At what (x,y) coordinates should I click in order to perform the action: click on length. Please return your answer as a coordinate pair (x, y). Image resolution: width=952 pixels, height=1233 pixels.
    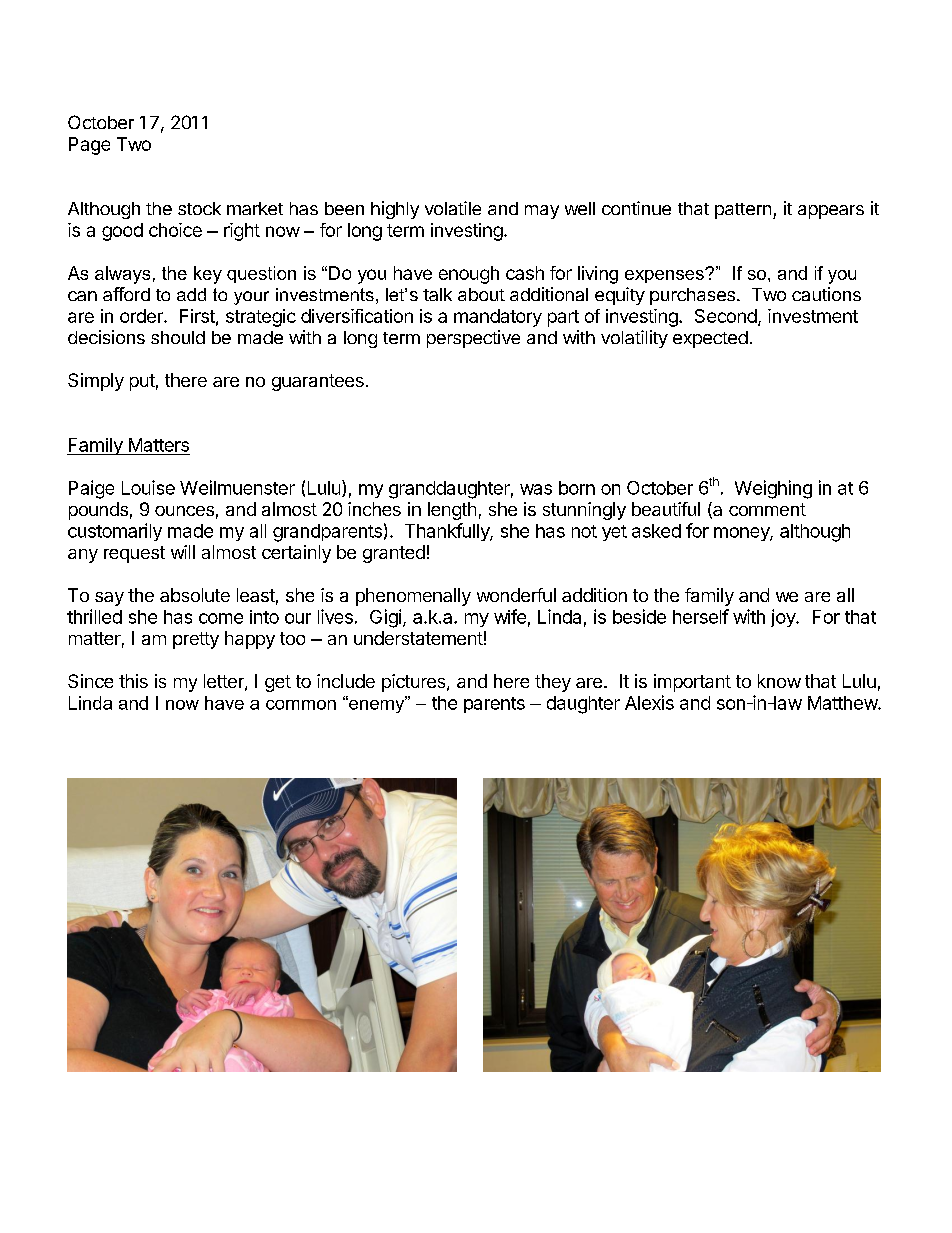
    Looking at the image, I should click on (452, 511).
